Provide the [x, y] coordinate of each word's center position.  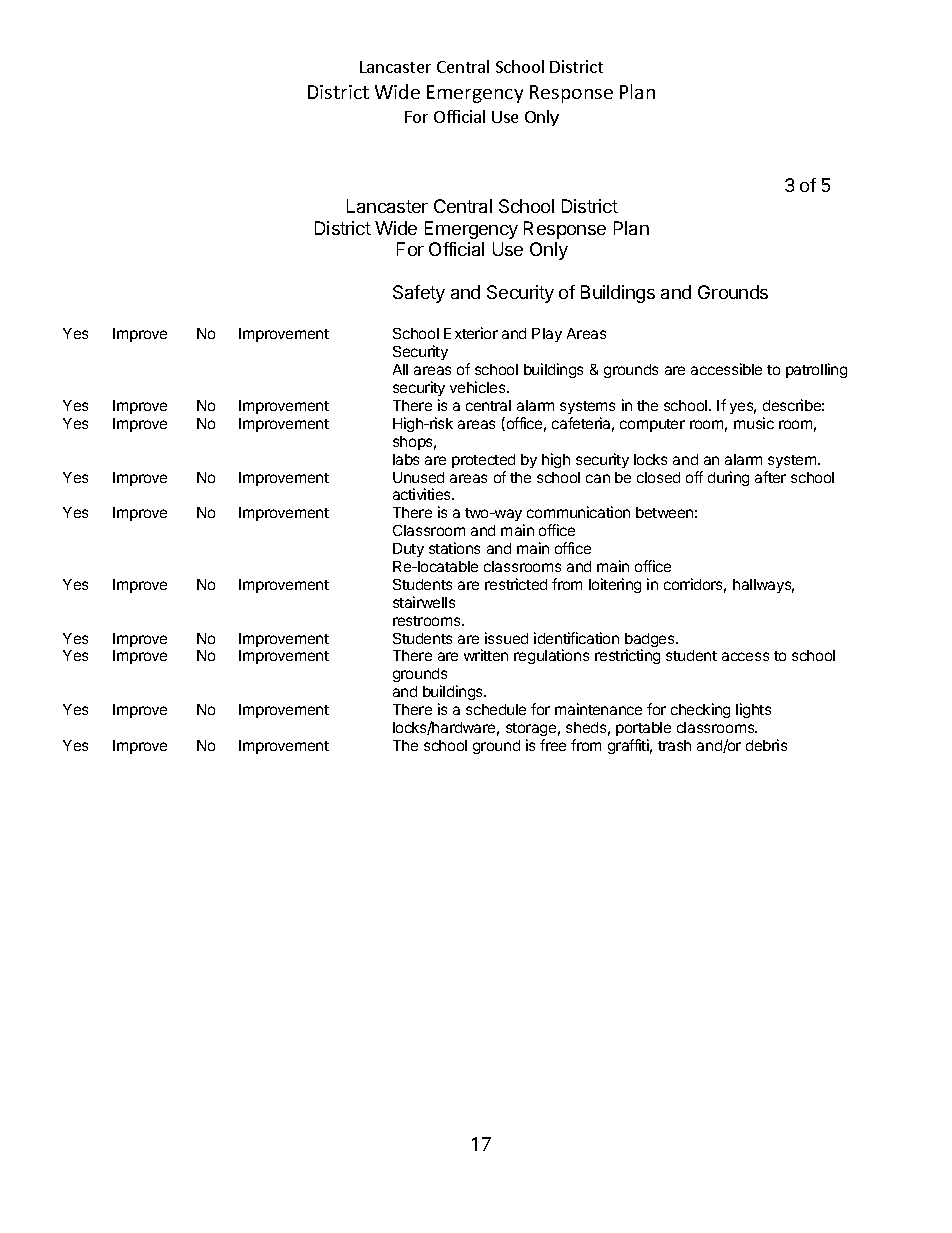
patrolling [816, 370]
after [770, 477]
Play [547, 335]
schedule [496, 709]
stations [454, 548]
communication [578, 512]
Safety [419, 294]
